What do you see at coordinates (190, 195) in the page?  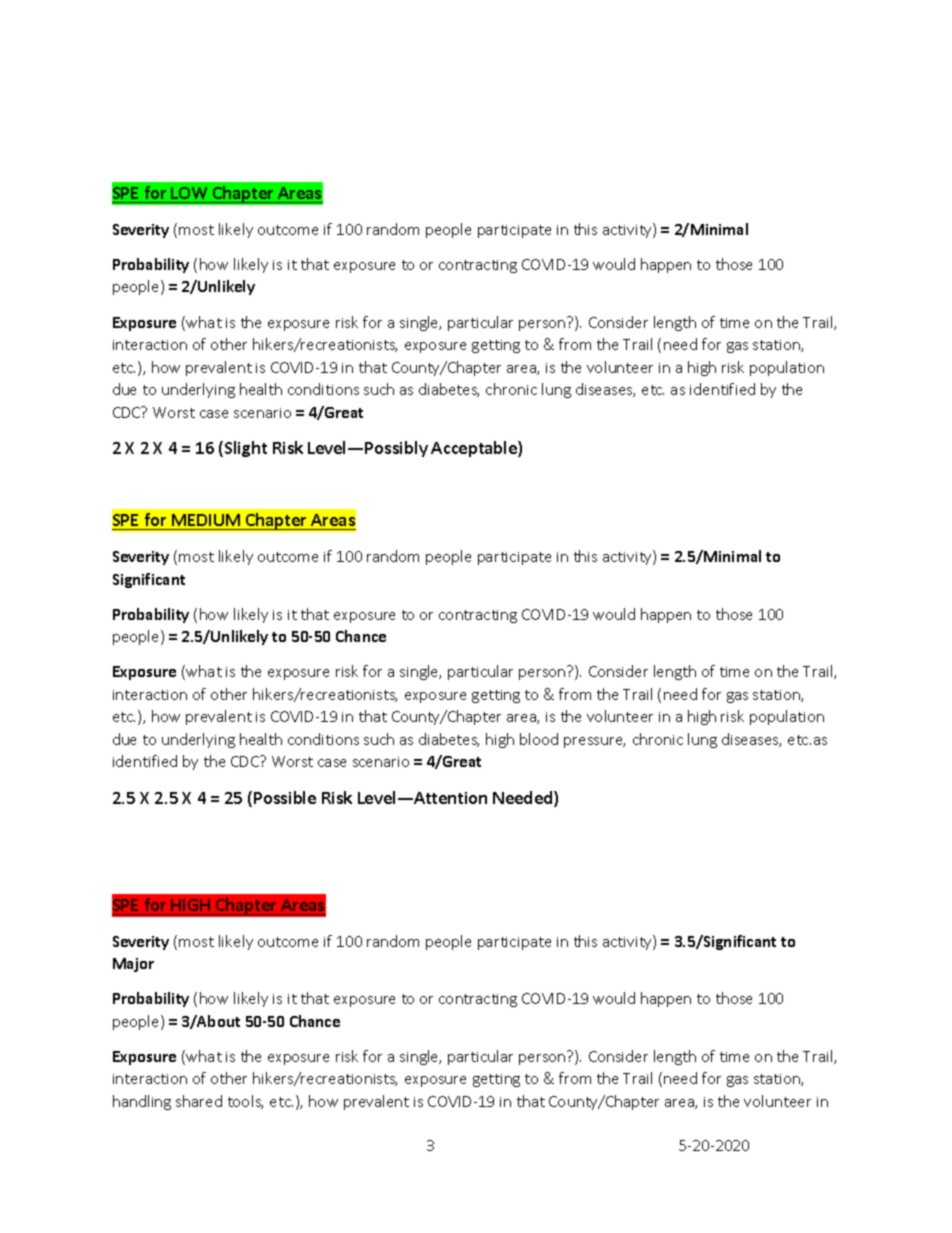 I see `LOW` at bounding box center [190, 195].
